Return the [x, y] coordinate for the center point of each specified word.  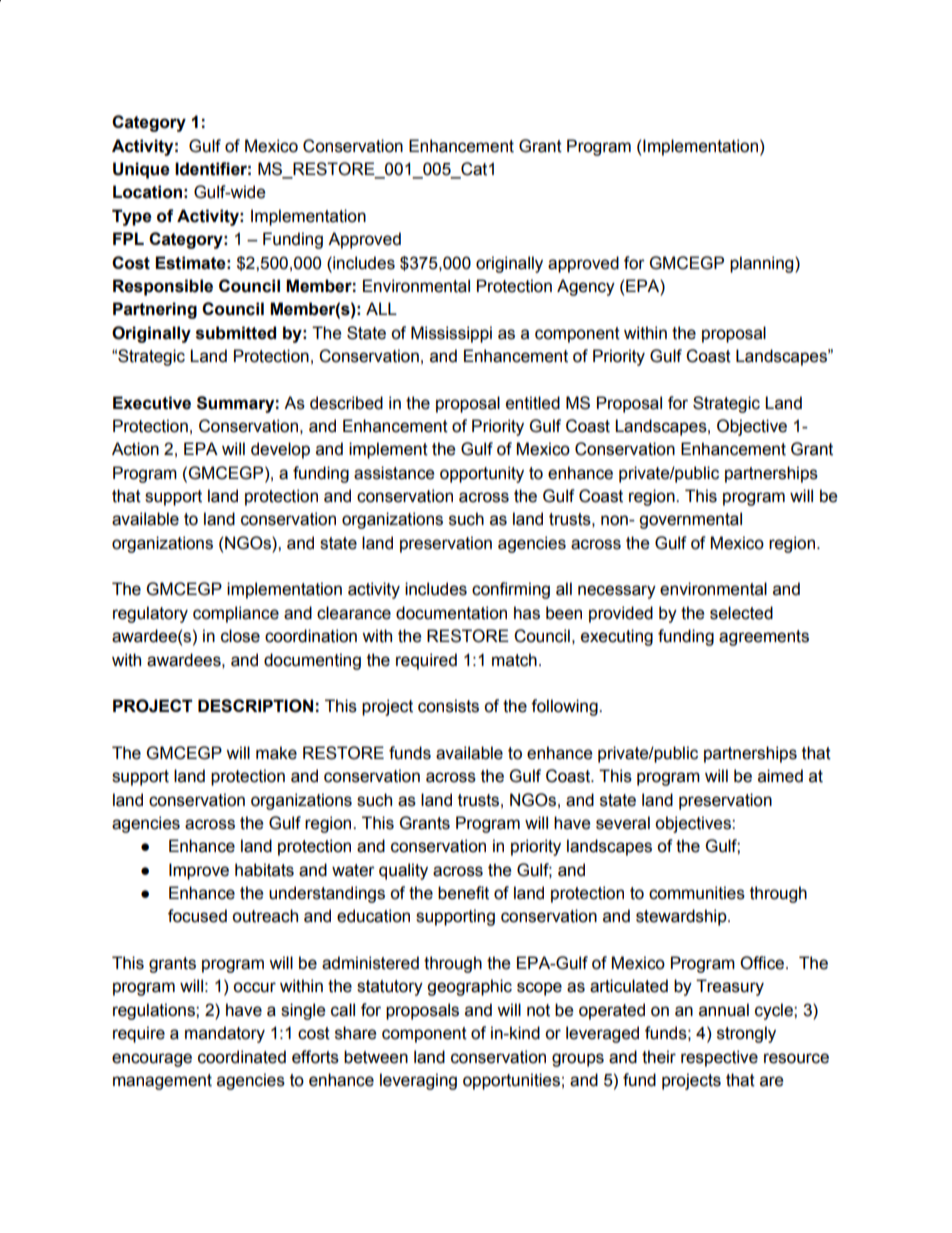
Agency [586, 287]
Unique [141, 170]
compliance [236, 614]
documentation [451, 613]
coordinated [242, 1057]
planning [763, 264]
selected [741, 613]
